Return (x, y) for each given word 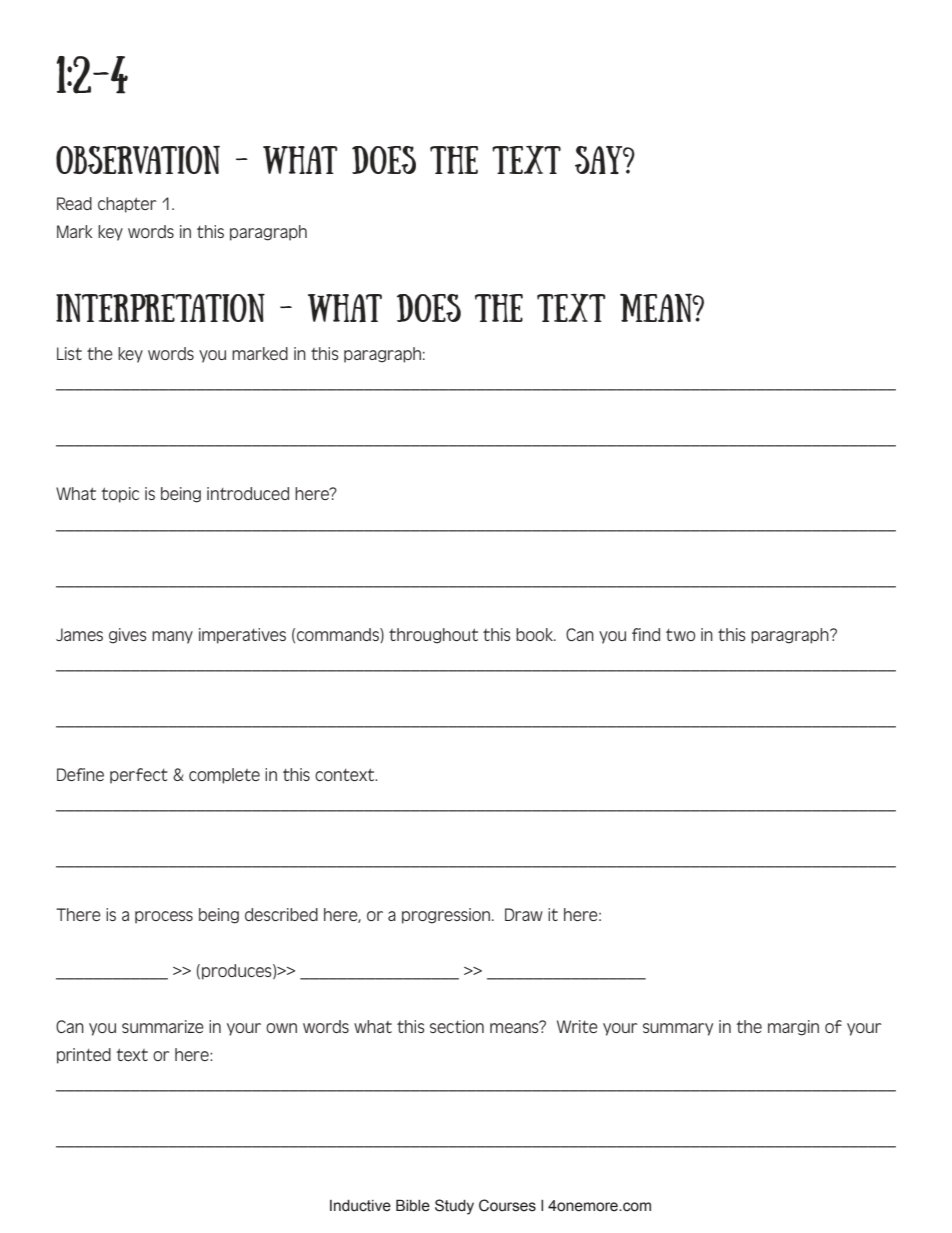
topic (120, 495)
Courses (507, 1205)
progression (447, 916)
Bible (413, 1205)
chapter (127, 205)
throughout (433, 636)
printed (84, 1056)
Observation (138, 160)
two (680, 635)
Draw (524, 914)
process (164, 917)
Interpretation (160, 307)
